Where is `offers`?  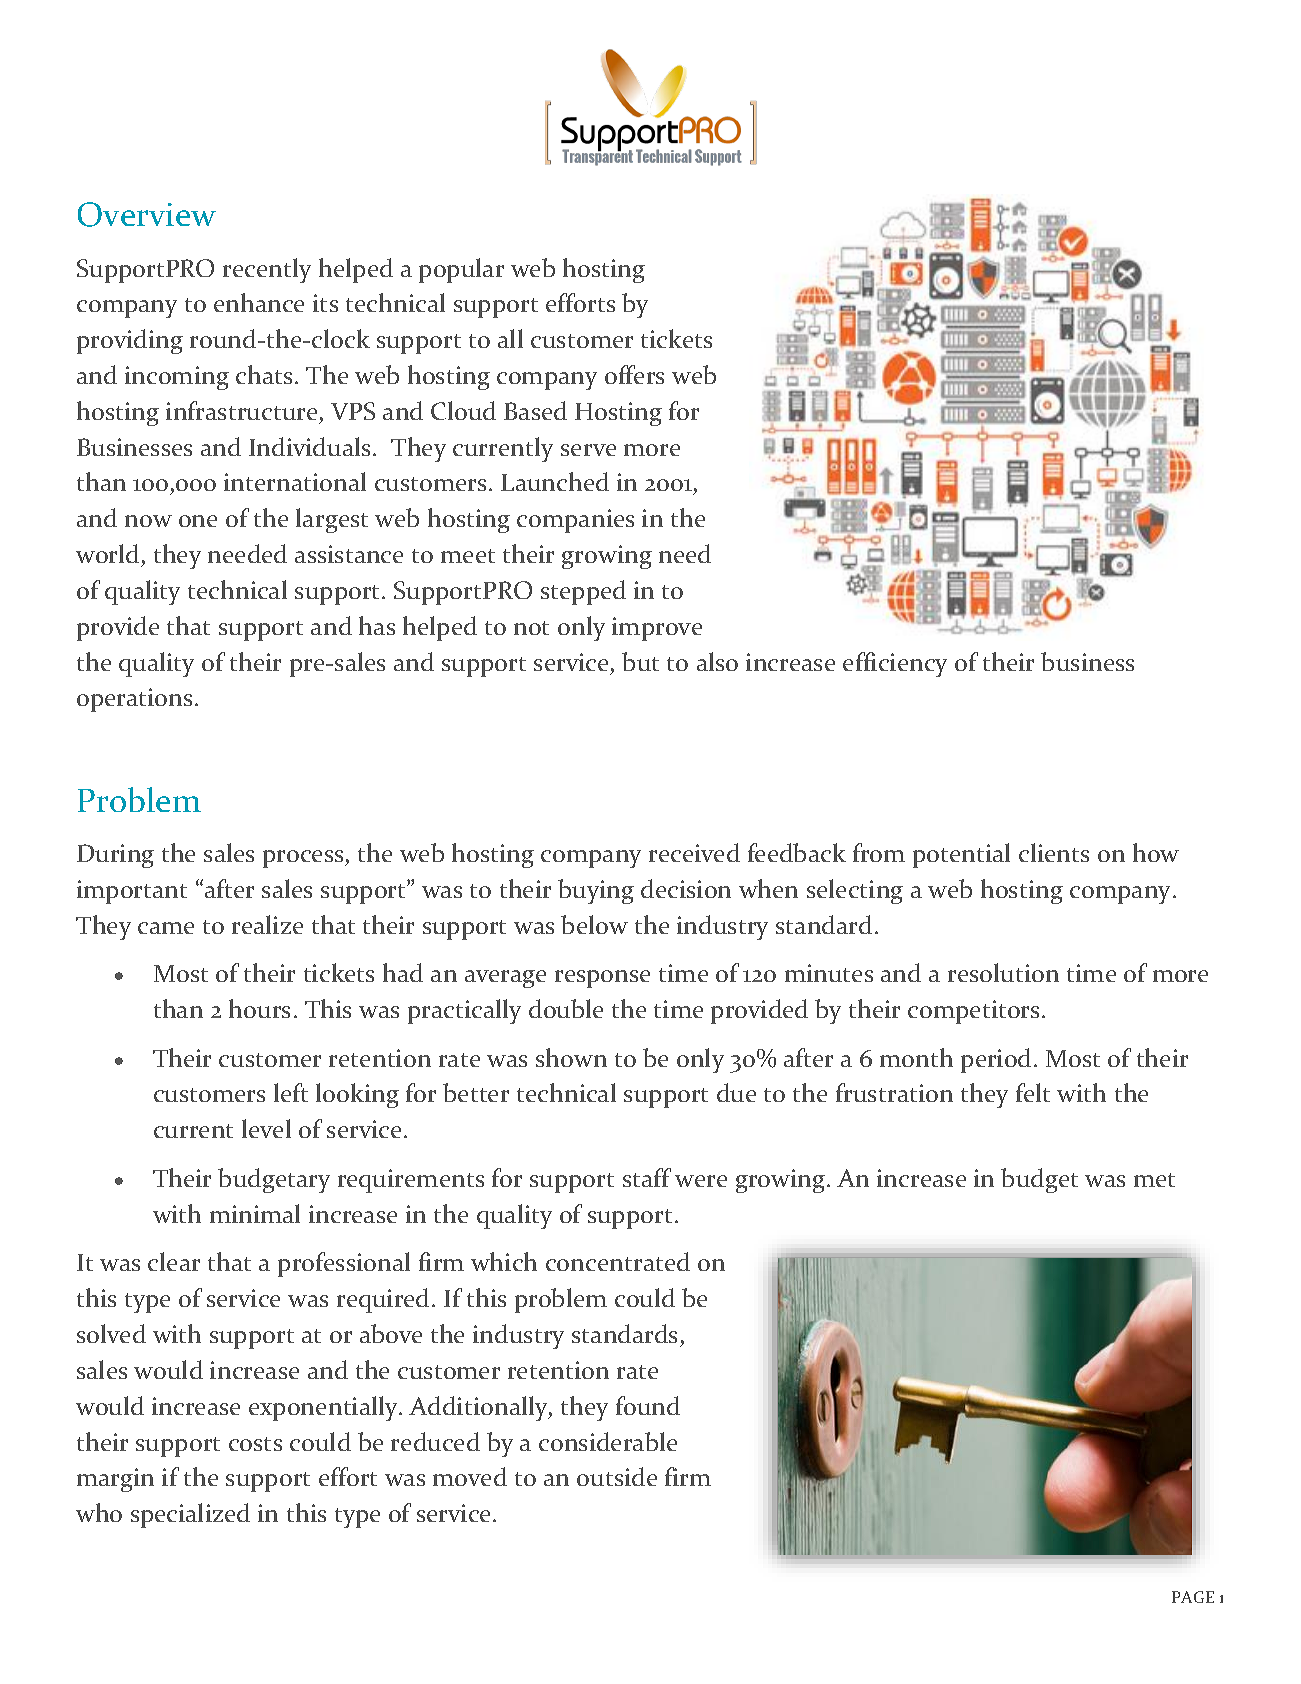
offers is located at coordinates (634, 374).
